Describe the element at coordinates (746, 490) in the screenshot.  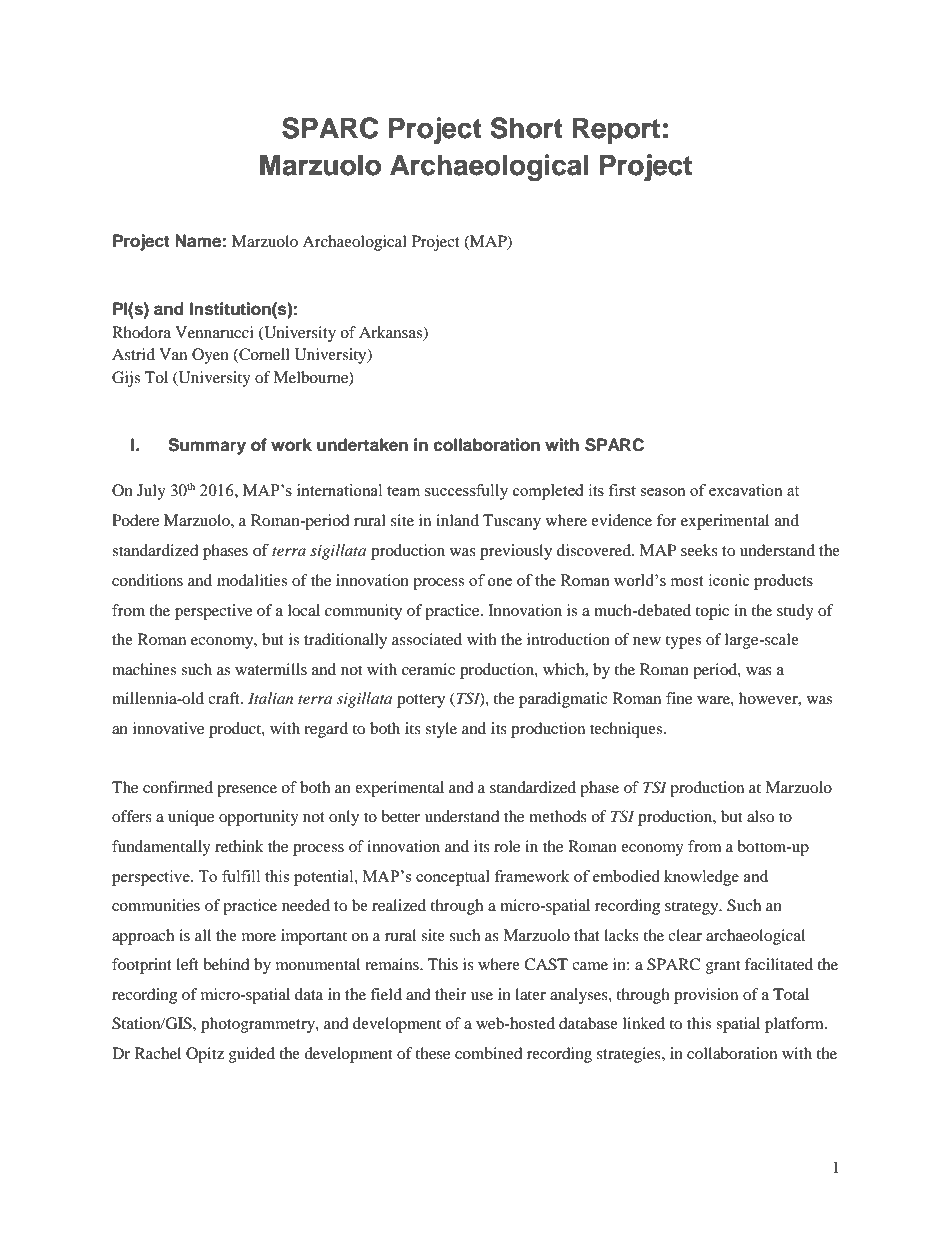
I see `excavation` at that location.
